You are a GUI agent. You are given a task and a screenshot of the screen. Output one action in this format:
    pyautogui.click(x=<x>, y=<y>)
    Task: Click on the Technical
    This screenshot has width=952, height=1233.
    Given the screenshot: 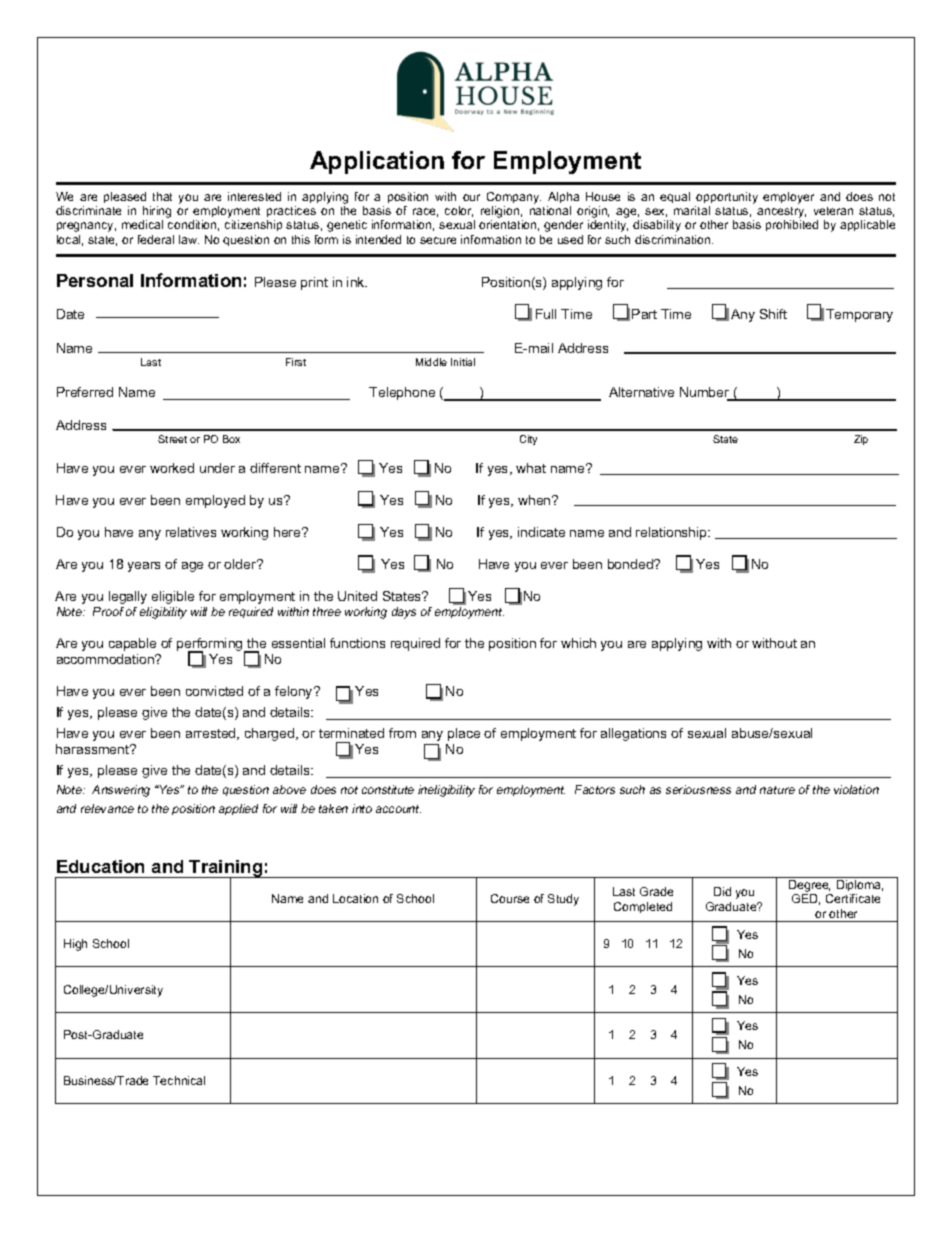 What is the action you would take?
    pyautogui.click(x=179, y=1080)
